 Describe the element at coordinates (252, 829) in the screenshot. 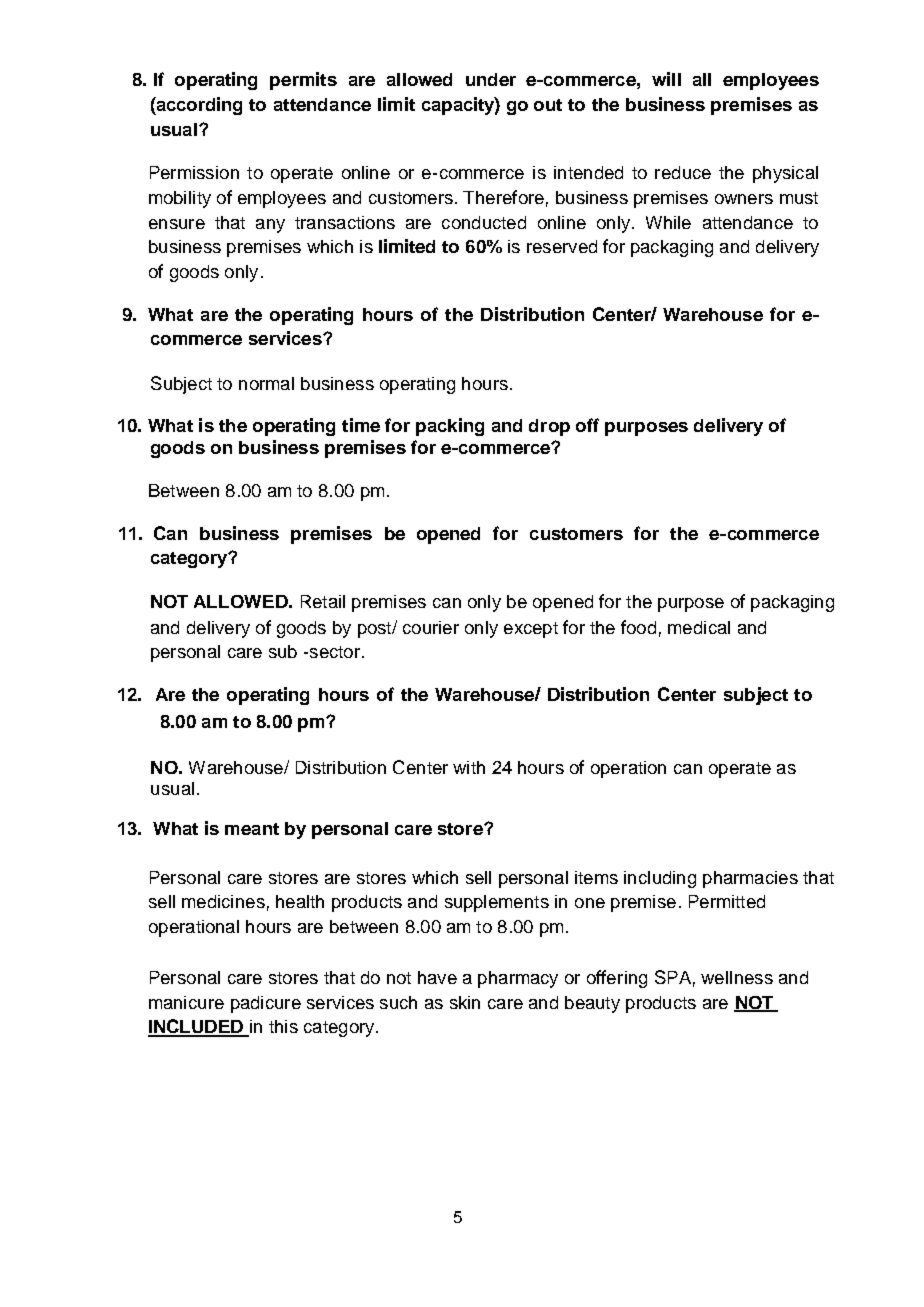

I see `meant` at that location.
